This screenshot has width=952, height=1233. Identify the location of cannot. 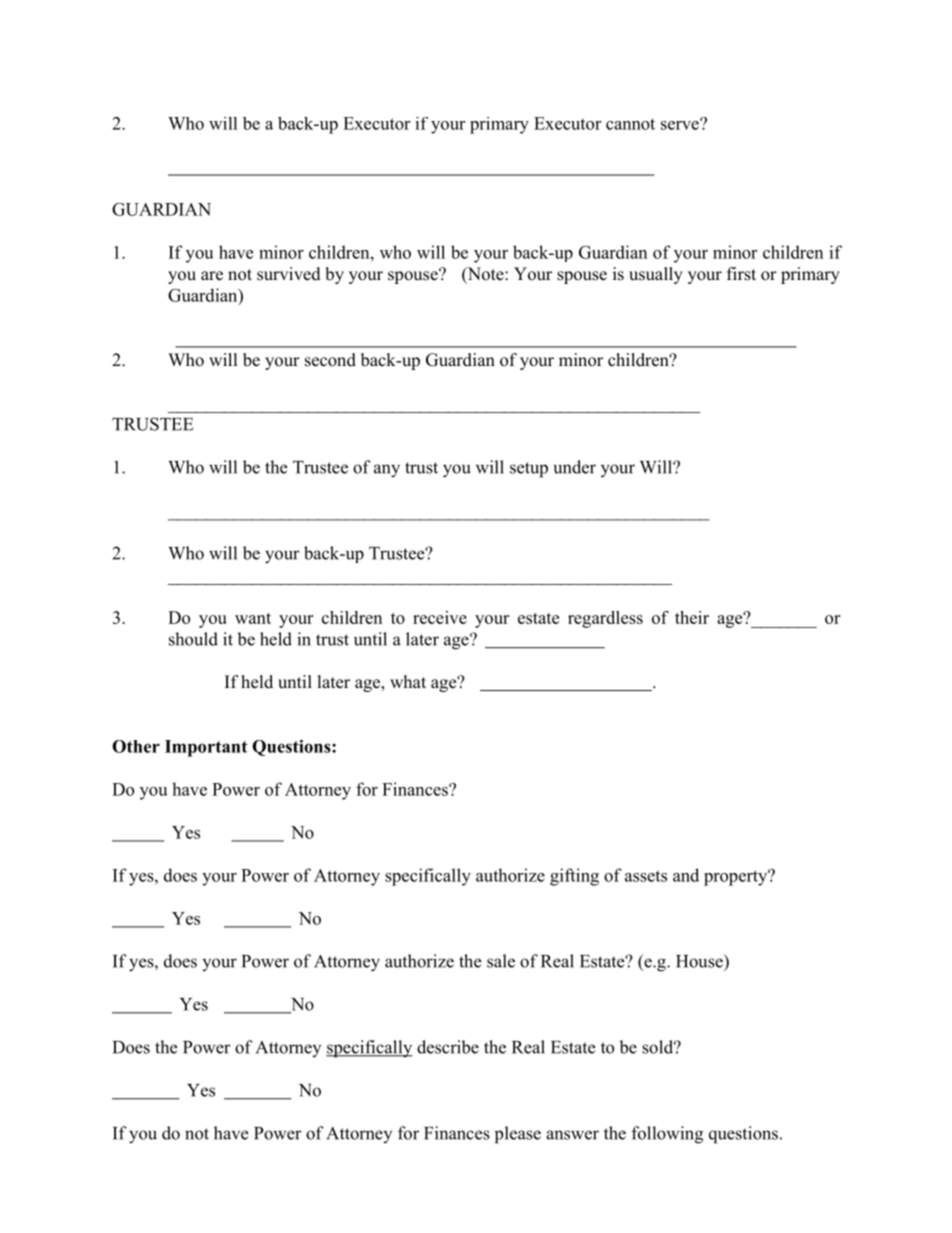
(630, 124).
